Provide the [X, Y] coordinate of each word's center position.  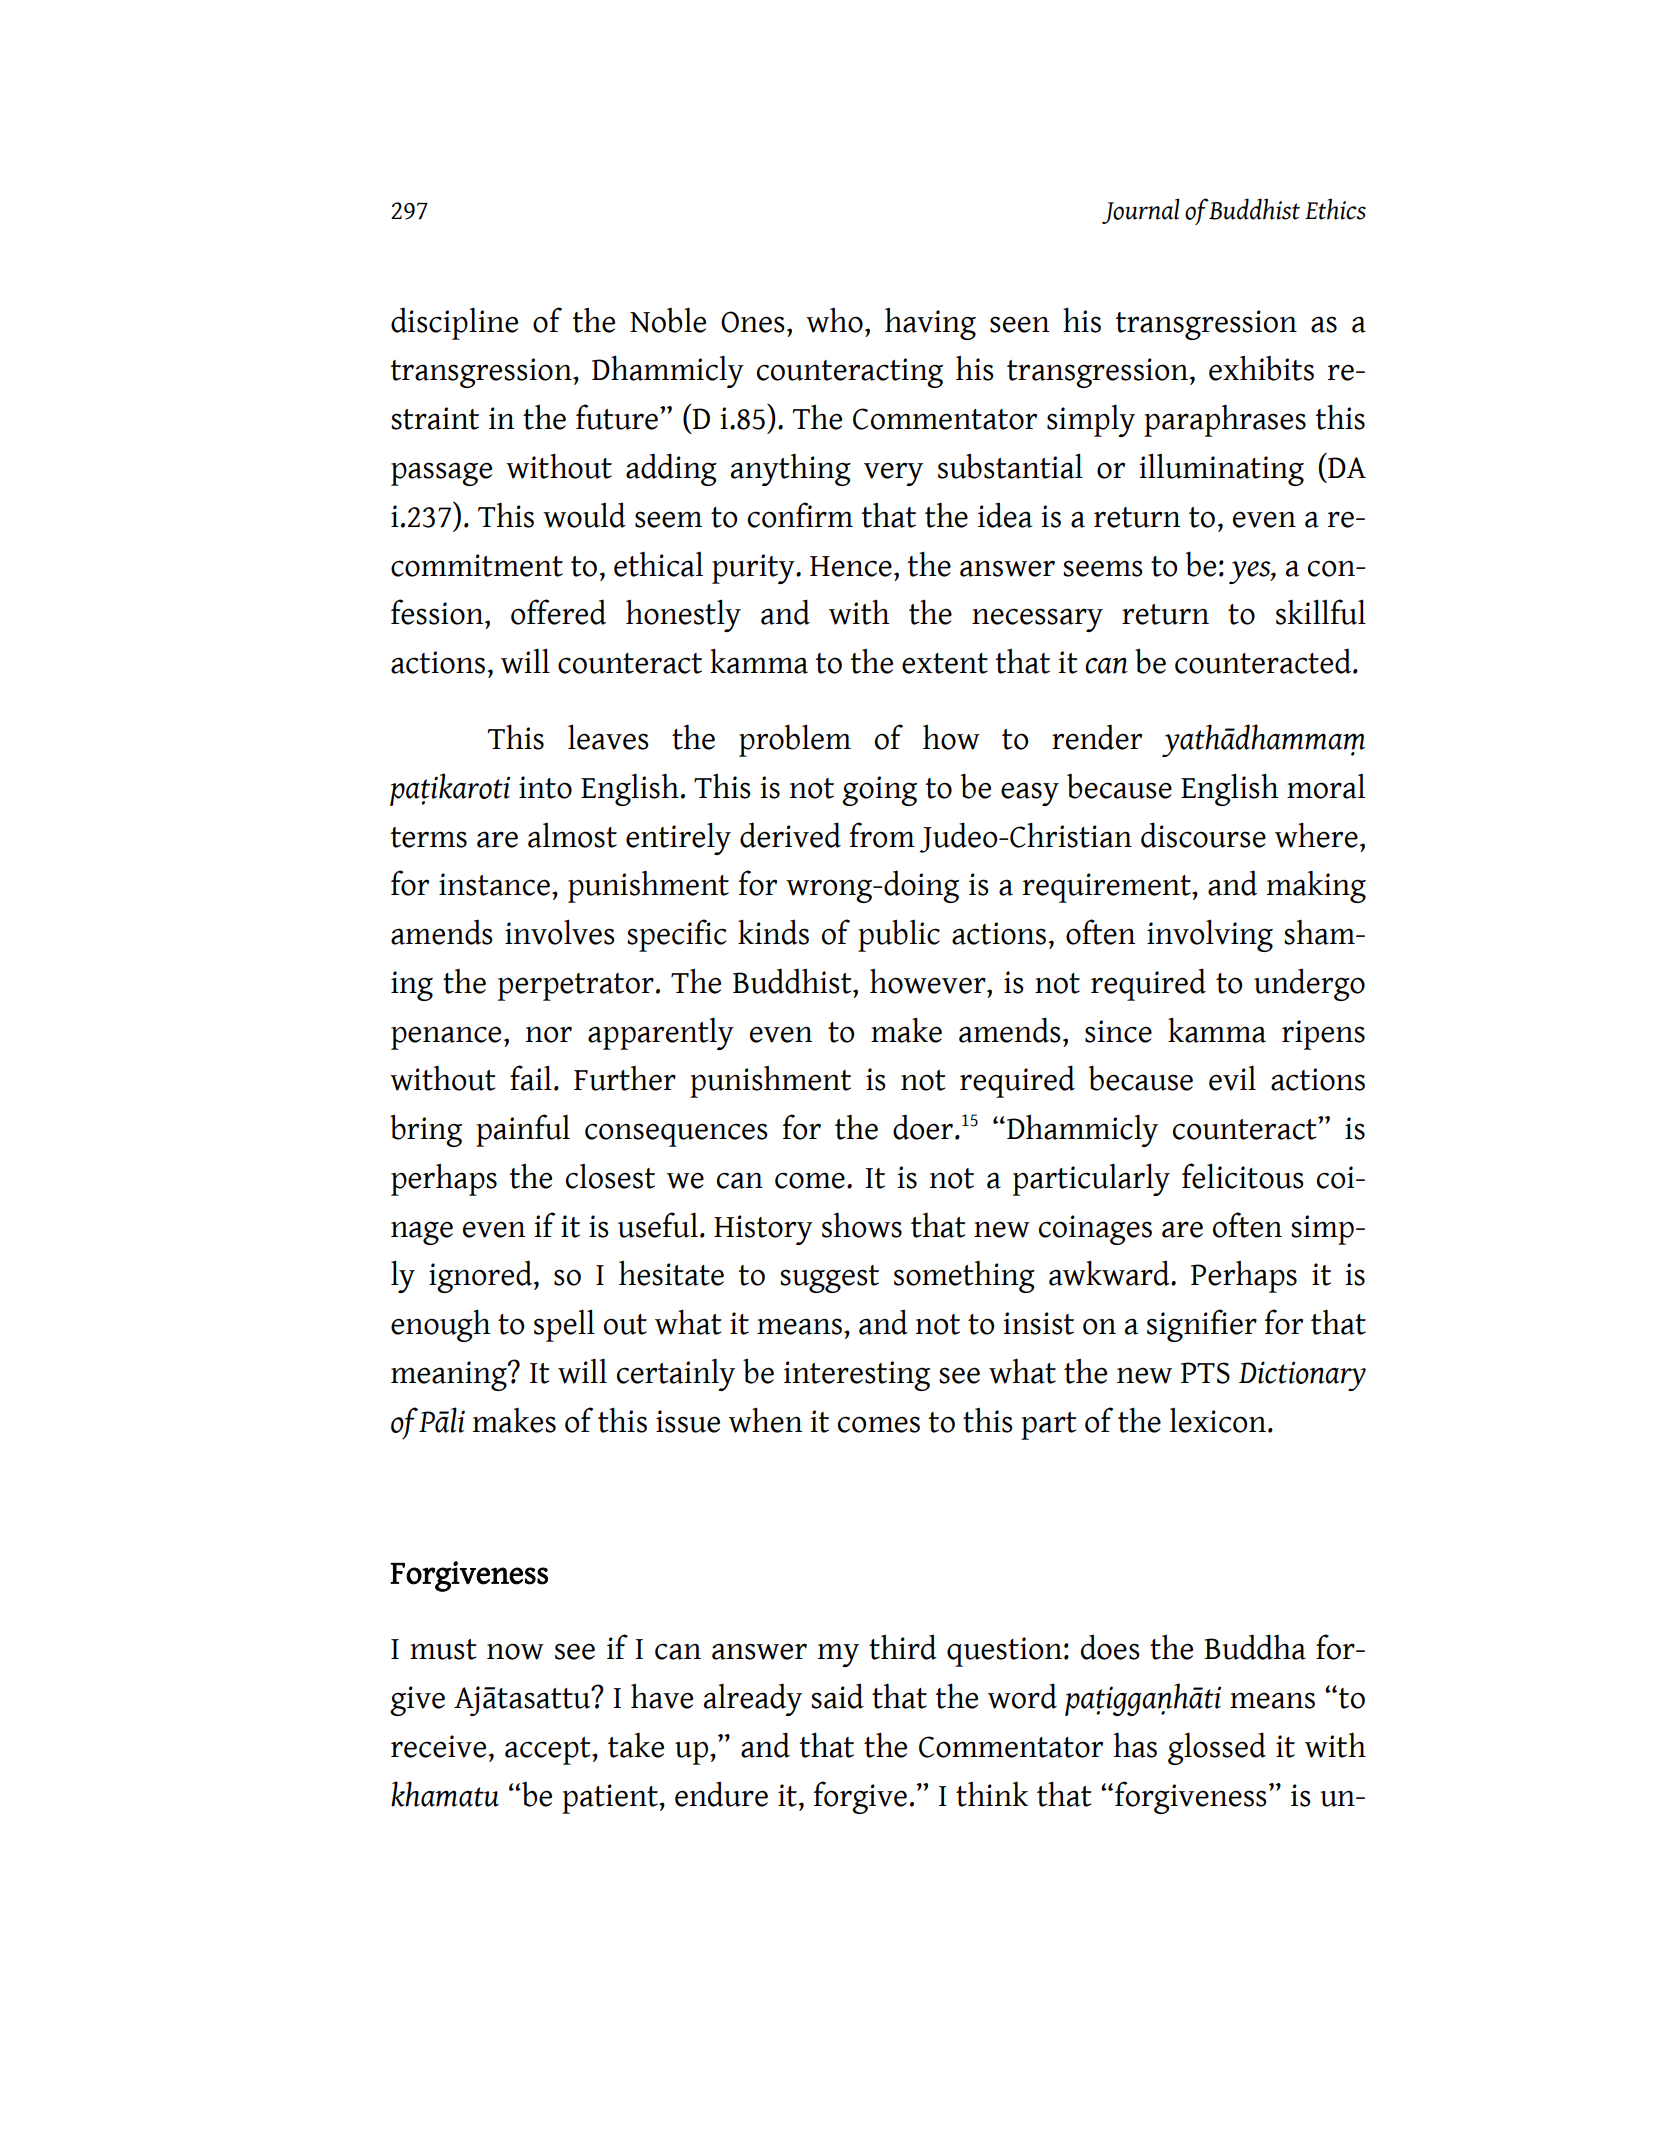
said [837, 1696]
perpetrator [576, 987]
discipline [454, 323]
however [929, 981]
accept [549, 1751]
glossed [1217, 1748]
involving [1210, 935]
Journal [1140, 211]
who [834, 320]
